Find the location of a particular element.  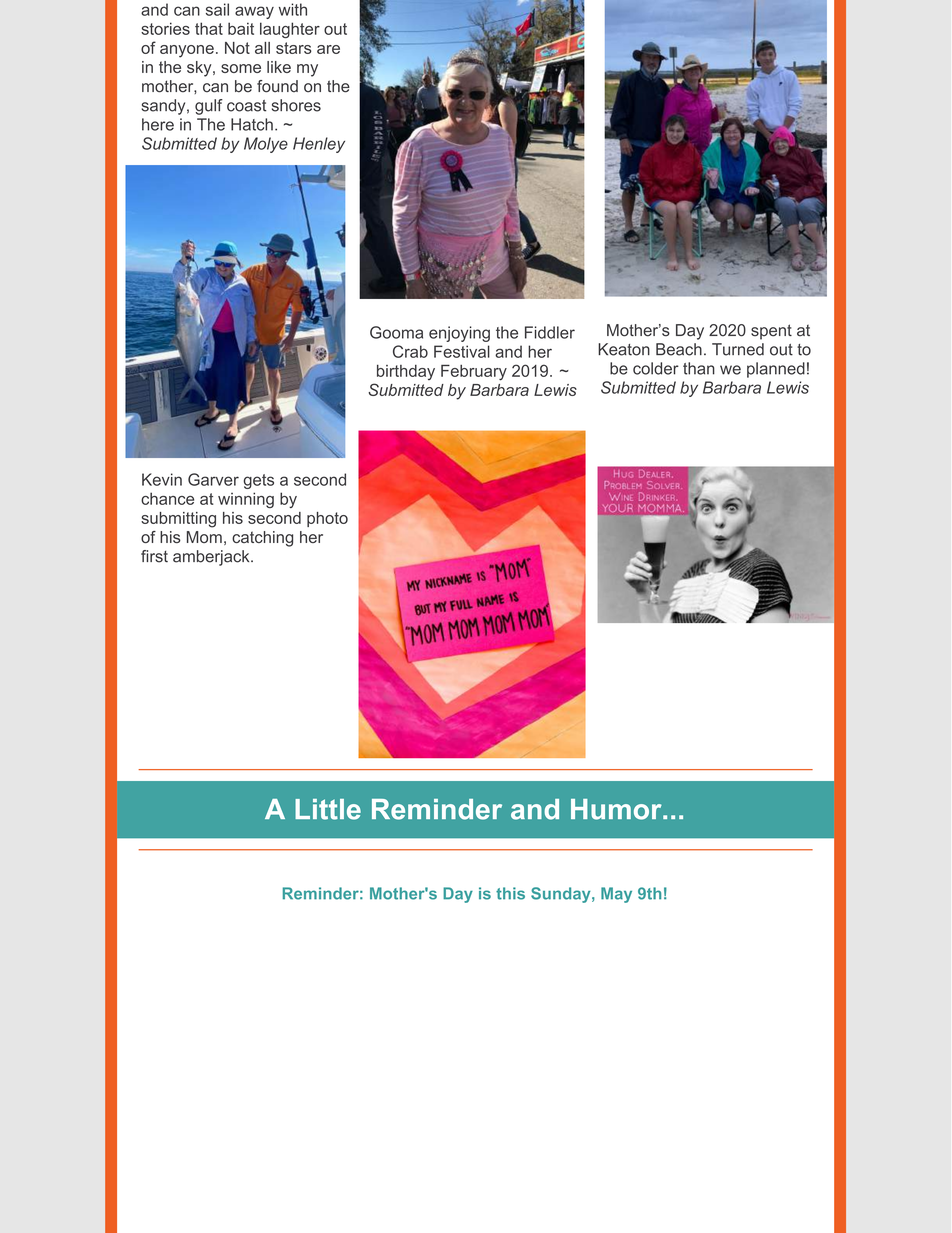

first is located at coordinates (154, 556).
